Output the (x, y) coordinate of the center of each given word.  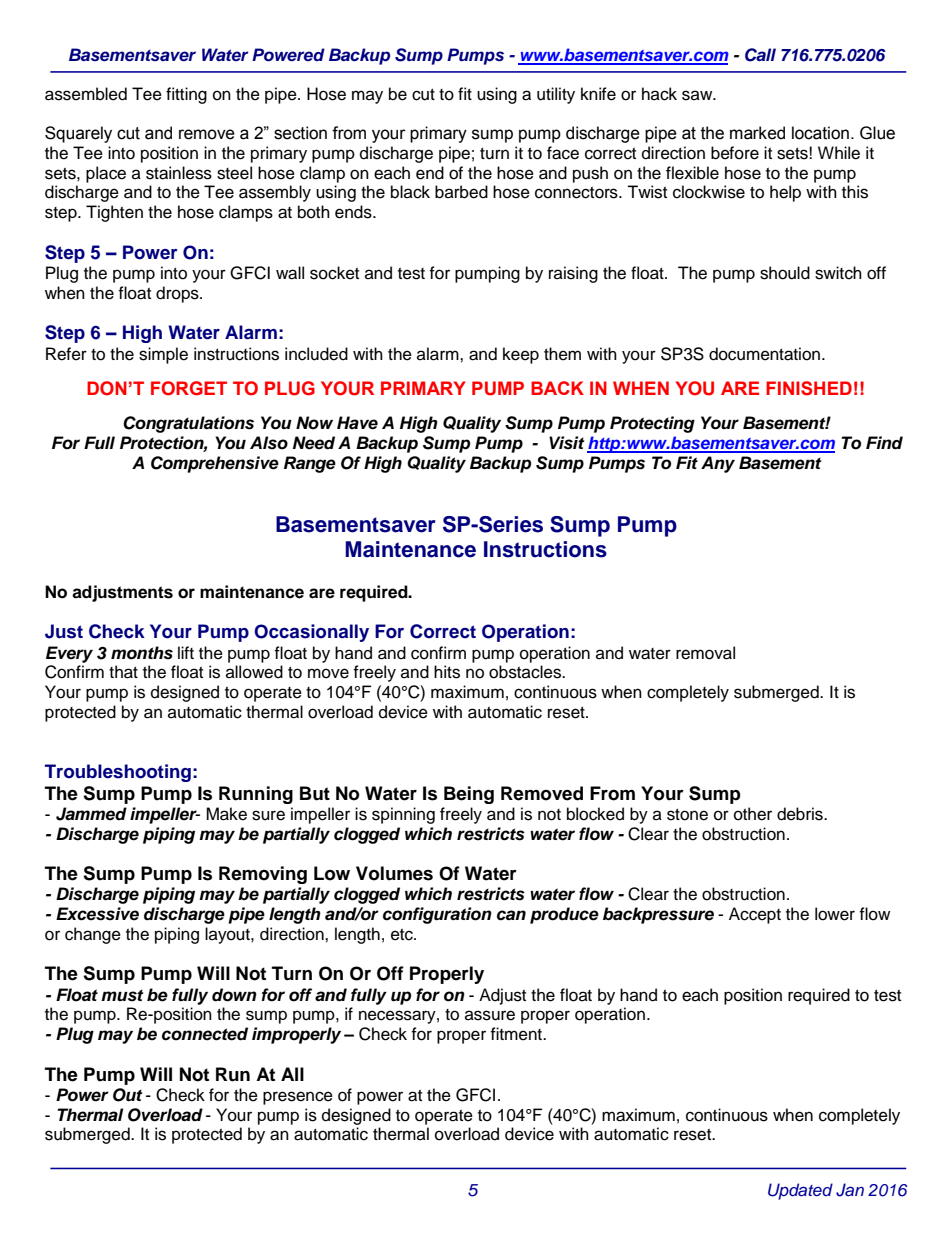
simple (163, 355)
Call (760, 55)
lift (186, 652)
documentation (764, 354)
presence (298, 1098)
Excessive (97, 914)
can (511, 915)
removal (705, 653)
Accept (755, 915)
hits (447, 672)
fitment (517, 1034)
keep (521, 355)
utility (556, 95)
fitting (186, 95)
